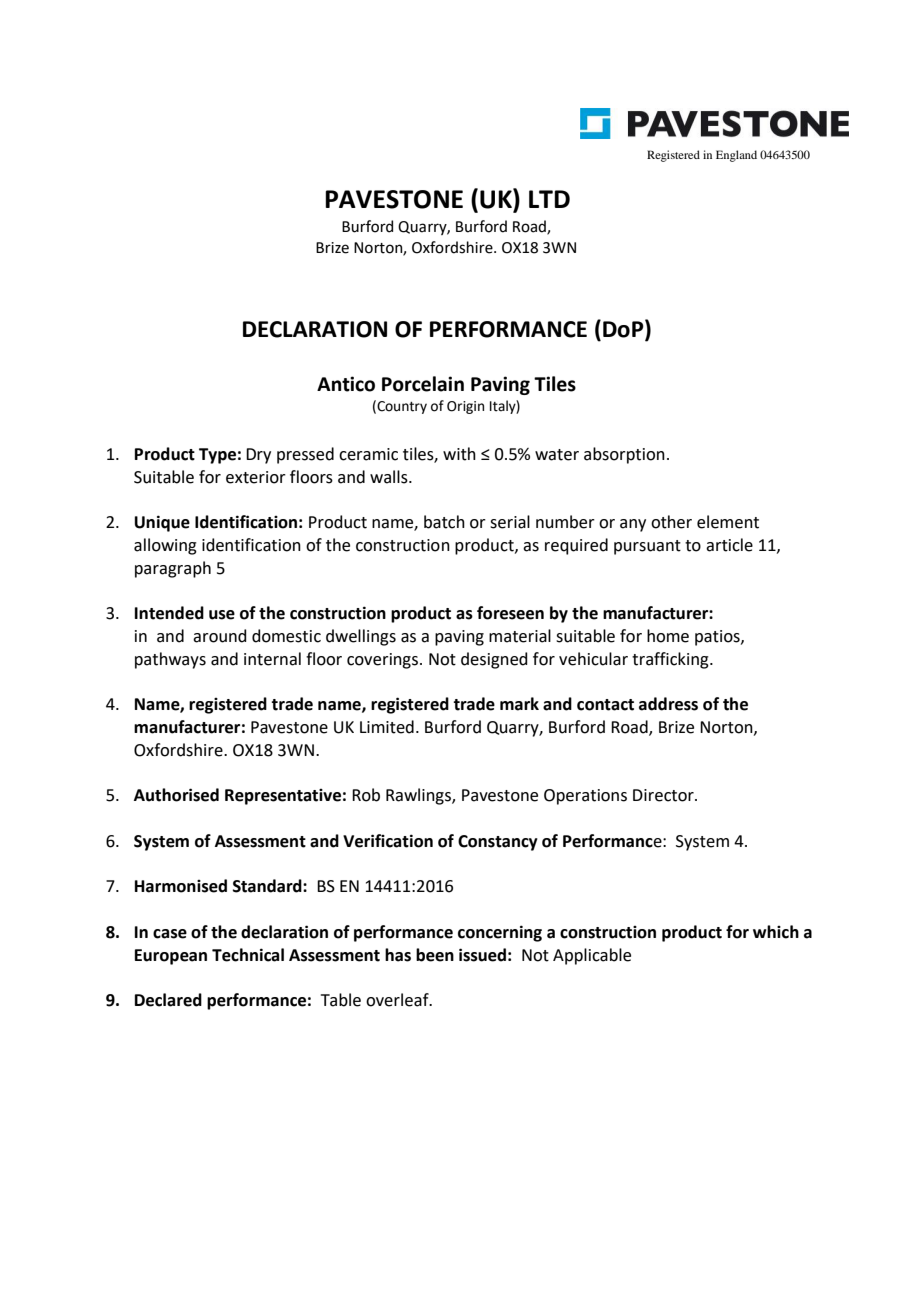  What do you see at coordinates (465, 407) in the image?
I see `Origin` at bounding box center [465, 407].
